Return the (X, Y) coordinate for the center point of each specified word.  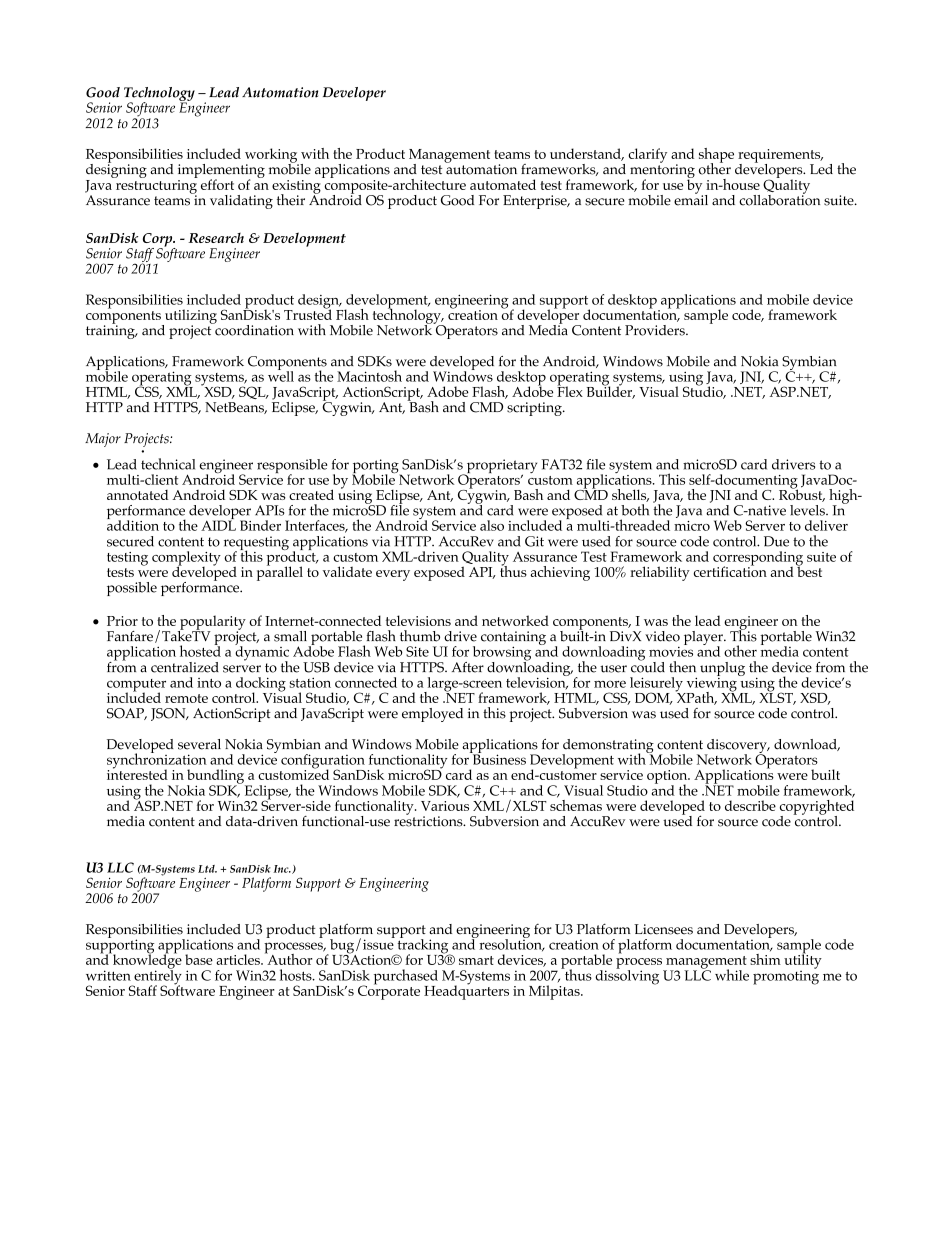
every (393, 575)
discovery (737, 747)
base (199, 959)
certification (730, 570)
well (281, 375)
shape (716, 156)
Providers (656, 330)
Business (498, 758)
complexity (186, 559)
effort (217, 184)
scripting (535, 409)
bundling (217, 777)
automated (503, 184)
